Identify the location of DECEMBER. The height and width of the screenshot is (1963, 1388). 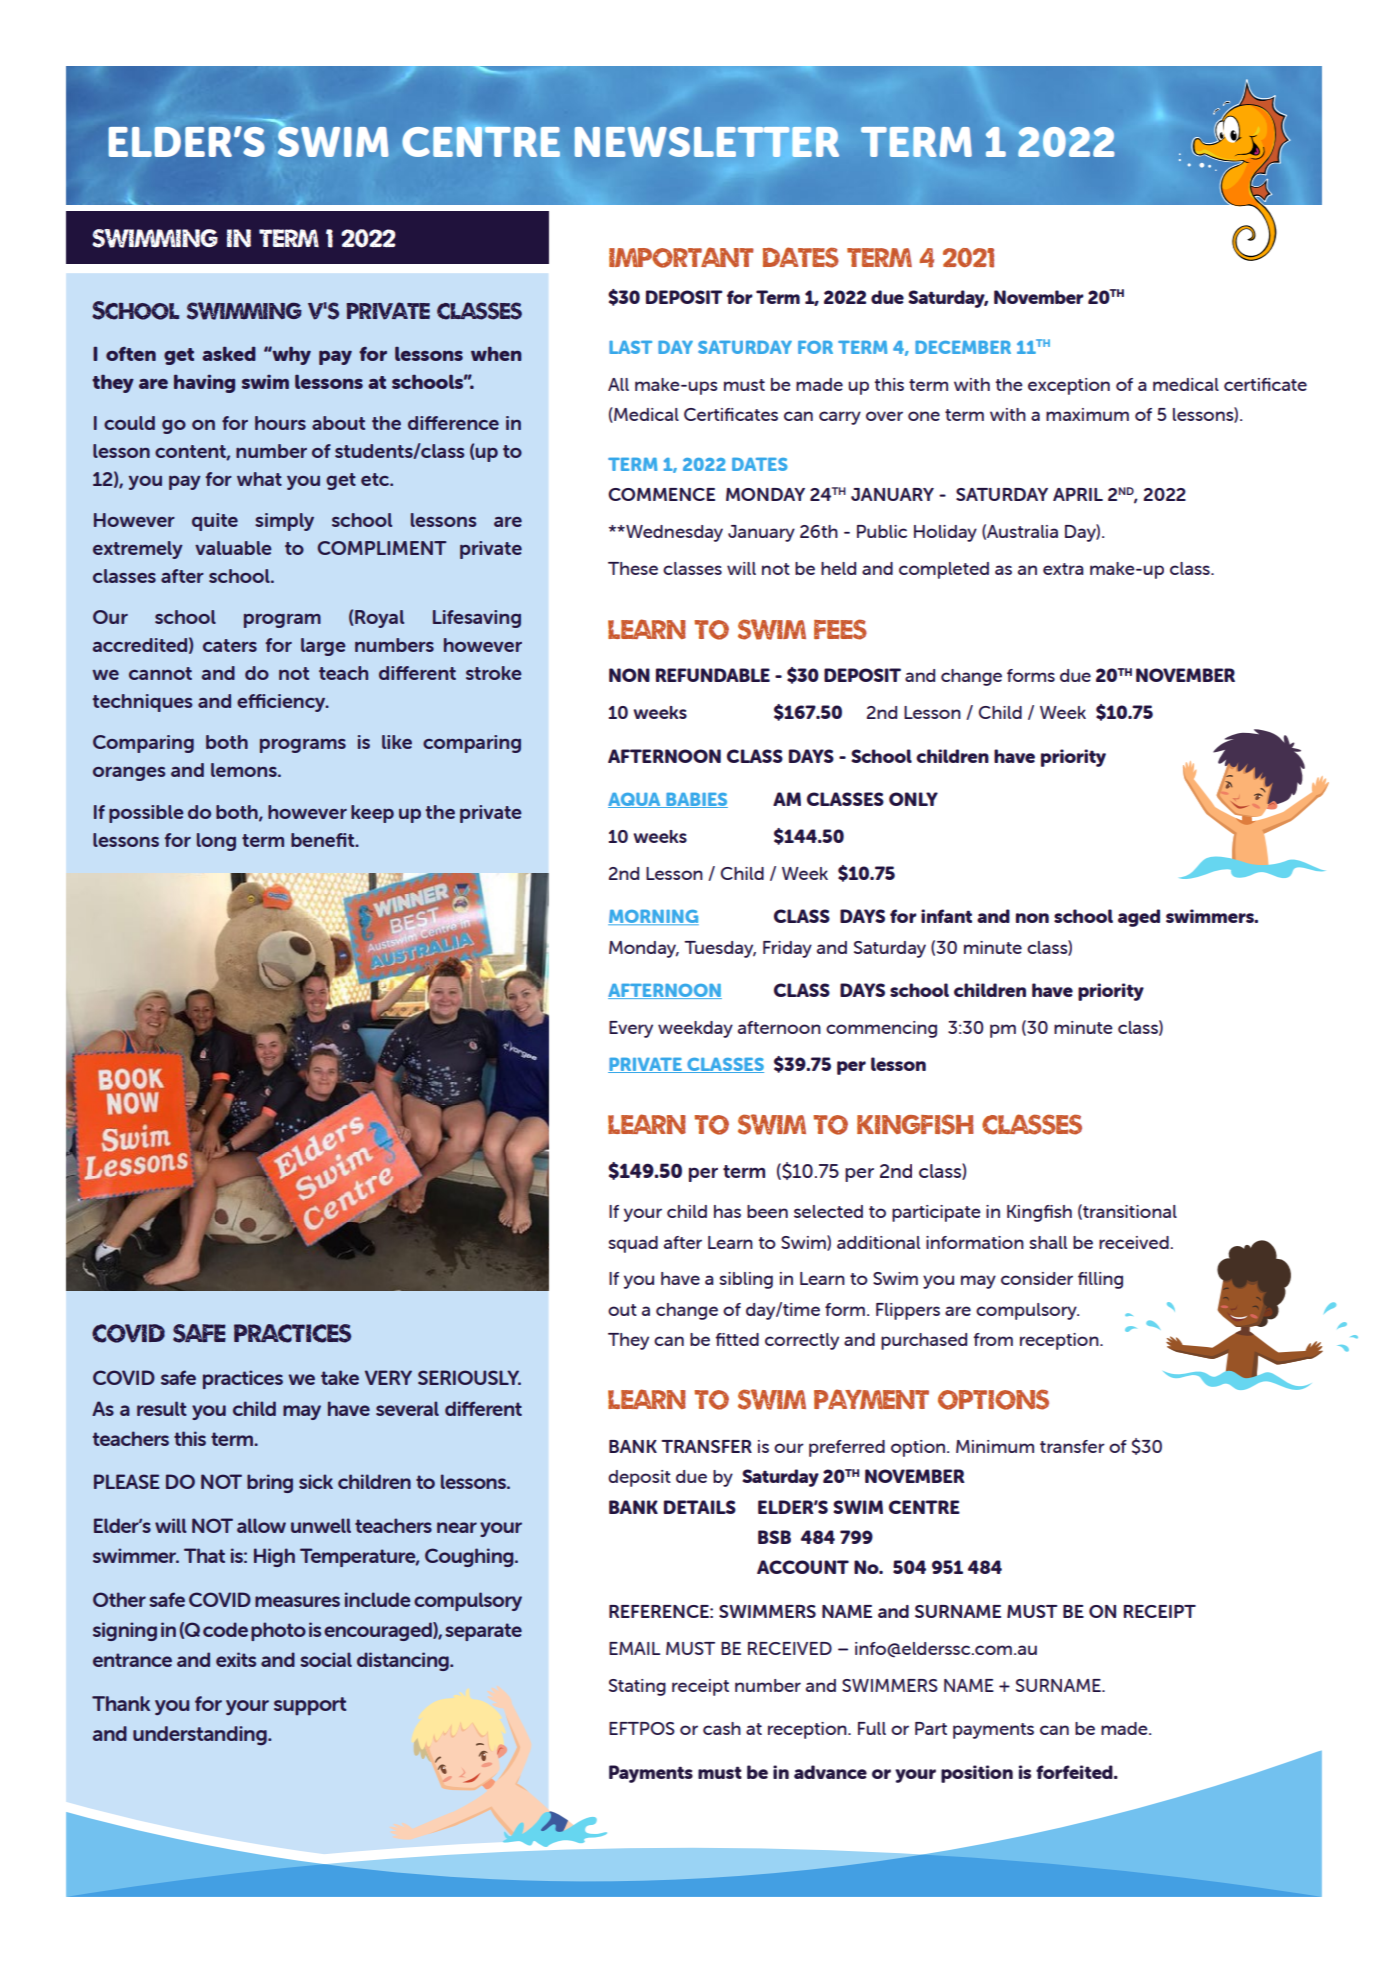
(963, 347).
